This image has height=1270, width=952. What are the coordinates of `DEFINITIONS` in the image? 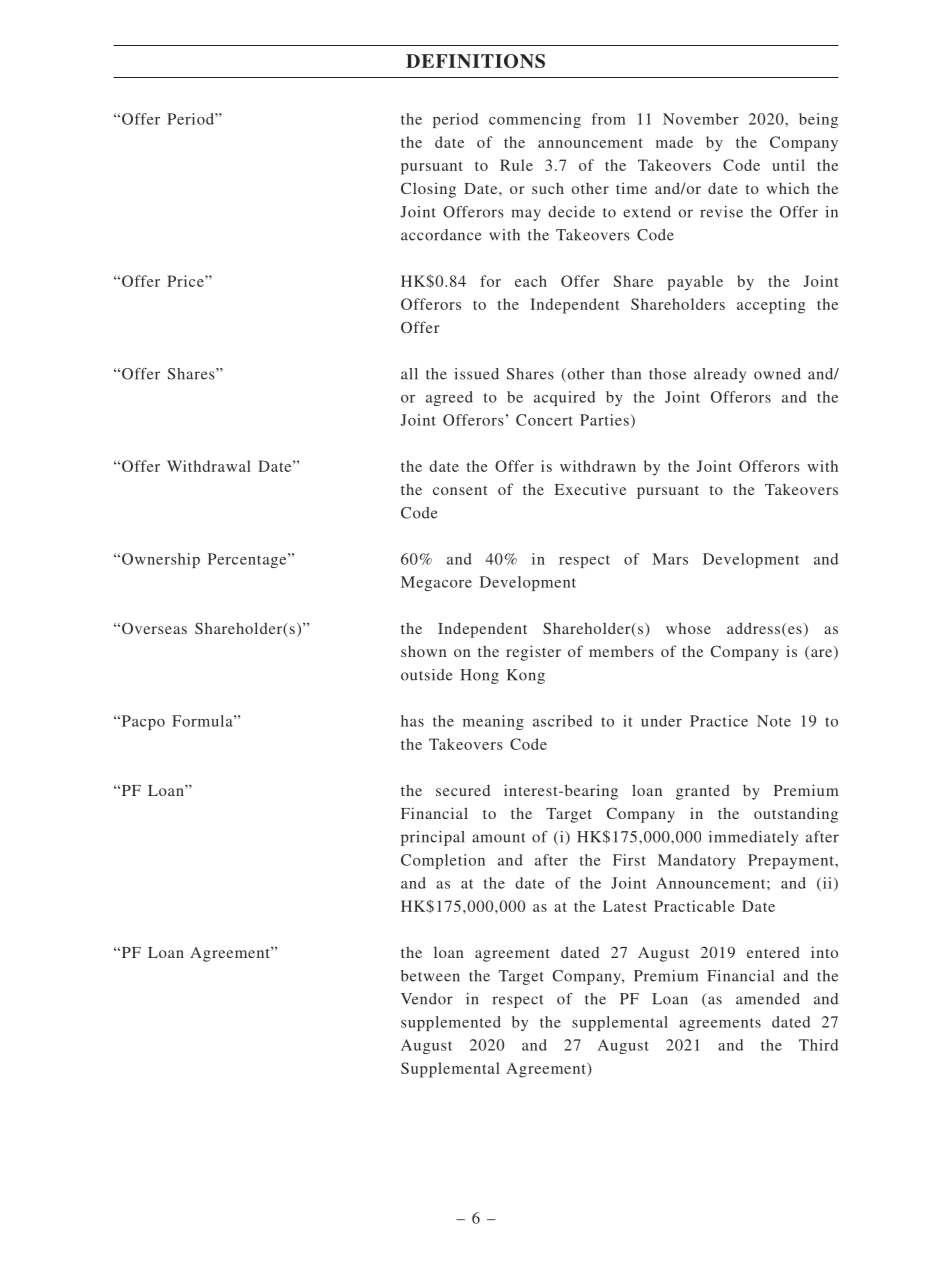 It's located at (475, 61).
